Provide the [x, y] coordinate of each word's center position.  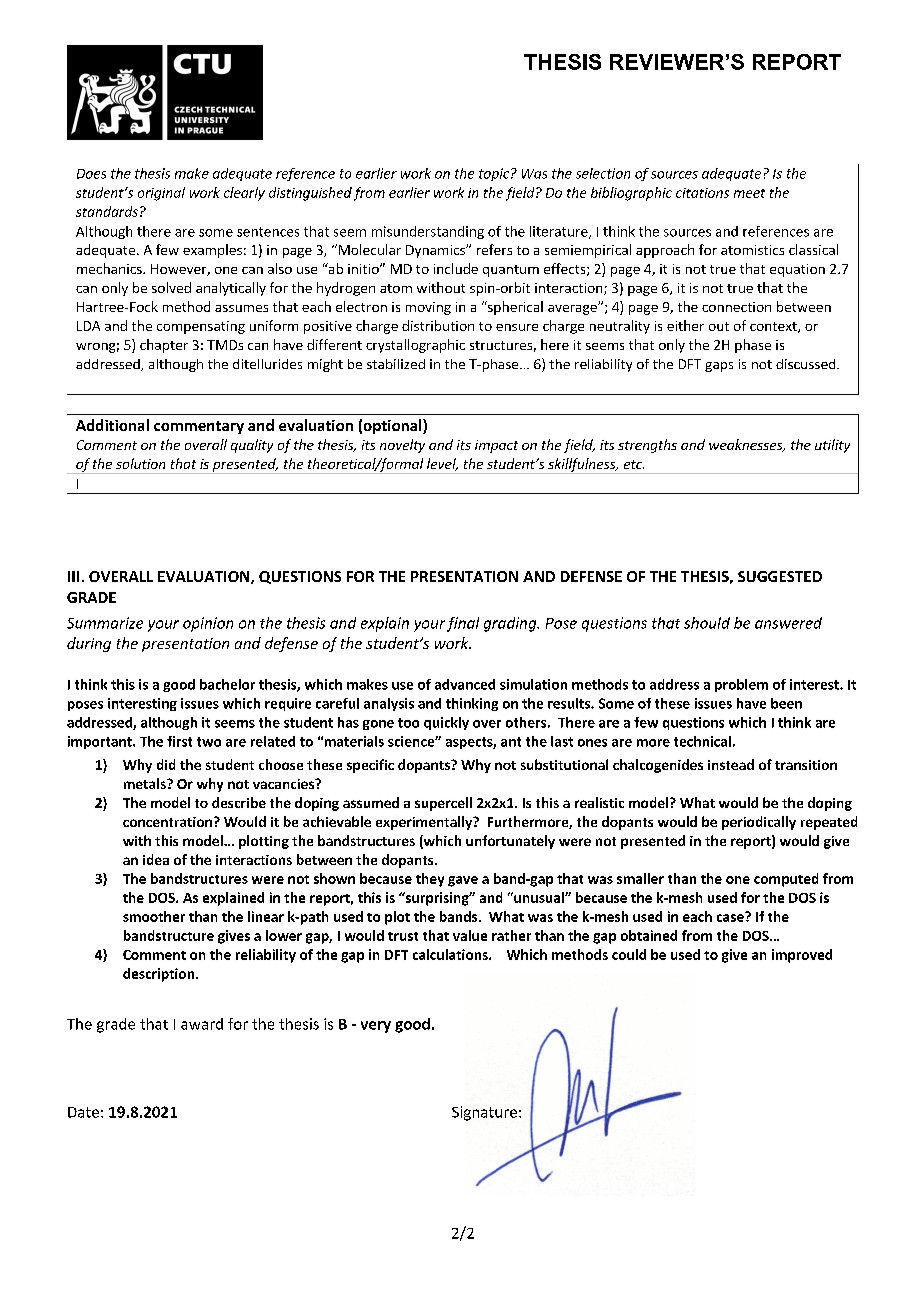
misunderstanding [428, 232]
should [707, 623]
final [463, 624]
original [161, 194]
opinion [208, 624]
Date [83, 1112]
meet [749, 193]
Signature [484, 1113]
